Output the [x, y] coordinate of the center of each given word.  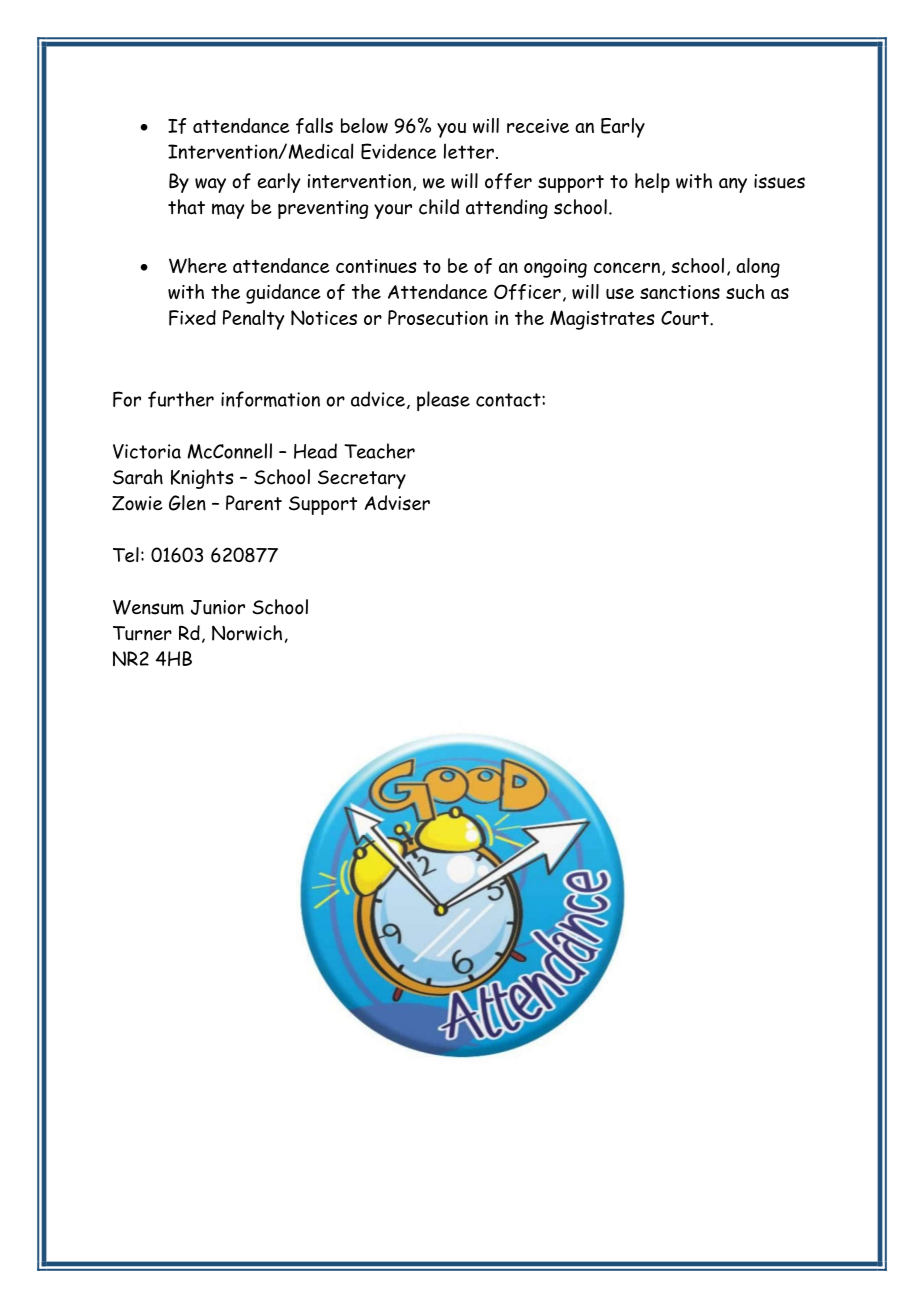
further [181, 399]
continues [376, 266]
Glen [187, 503]
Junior [218, 607]
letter [469, 151]
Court [686, 317]
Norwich [247, 633]
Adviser [397, 503]
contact [509, 400]
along [758, 268]
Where [198, 266]
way [210, 185]
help [652, 183]
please [443, 401]
